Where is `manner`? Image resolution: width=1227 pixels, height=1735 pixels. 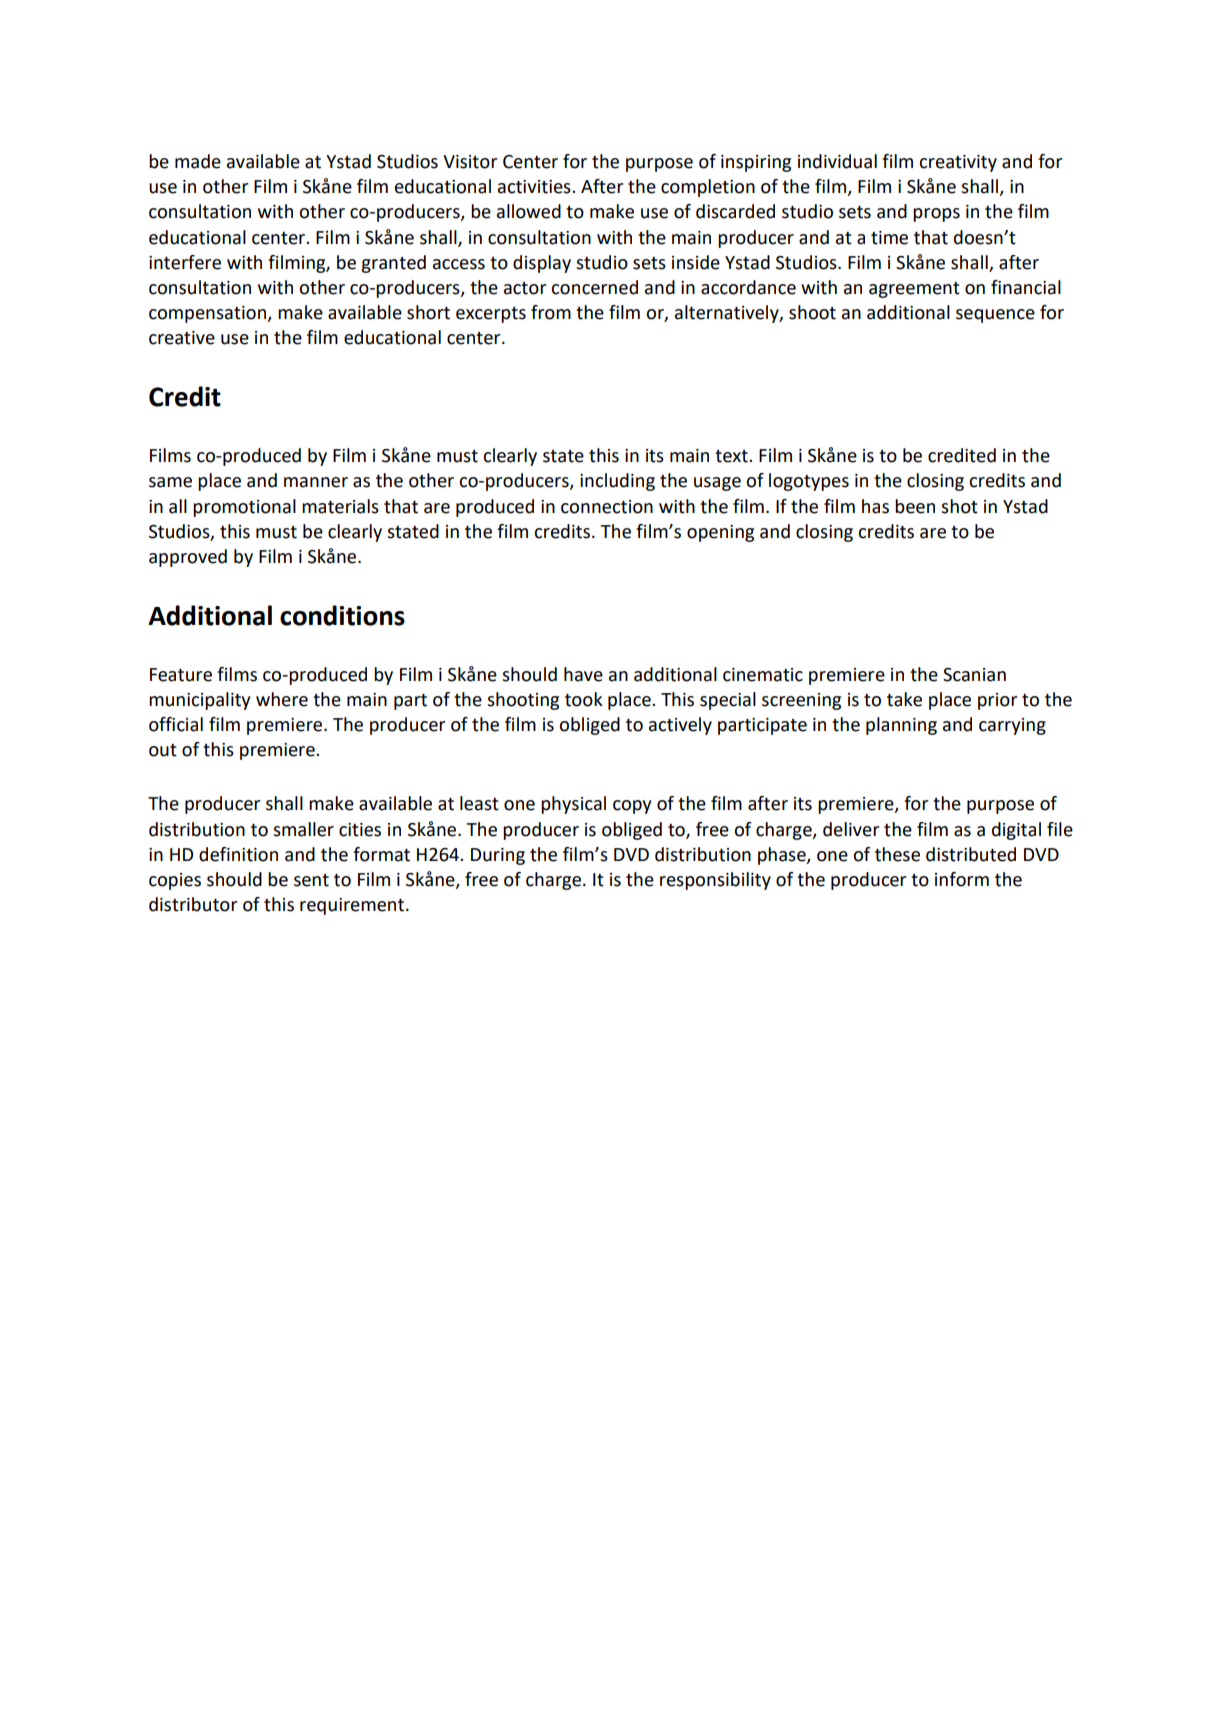
manner is located at coordinates (316, 482).
